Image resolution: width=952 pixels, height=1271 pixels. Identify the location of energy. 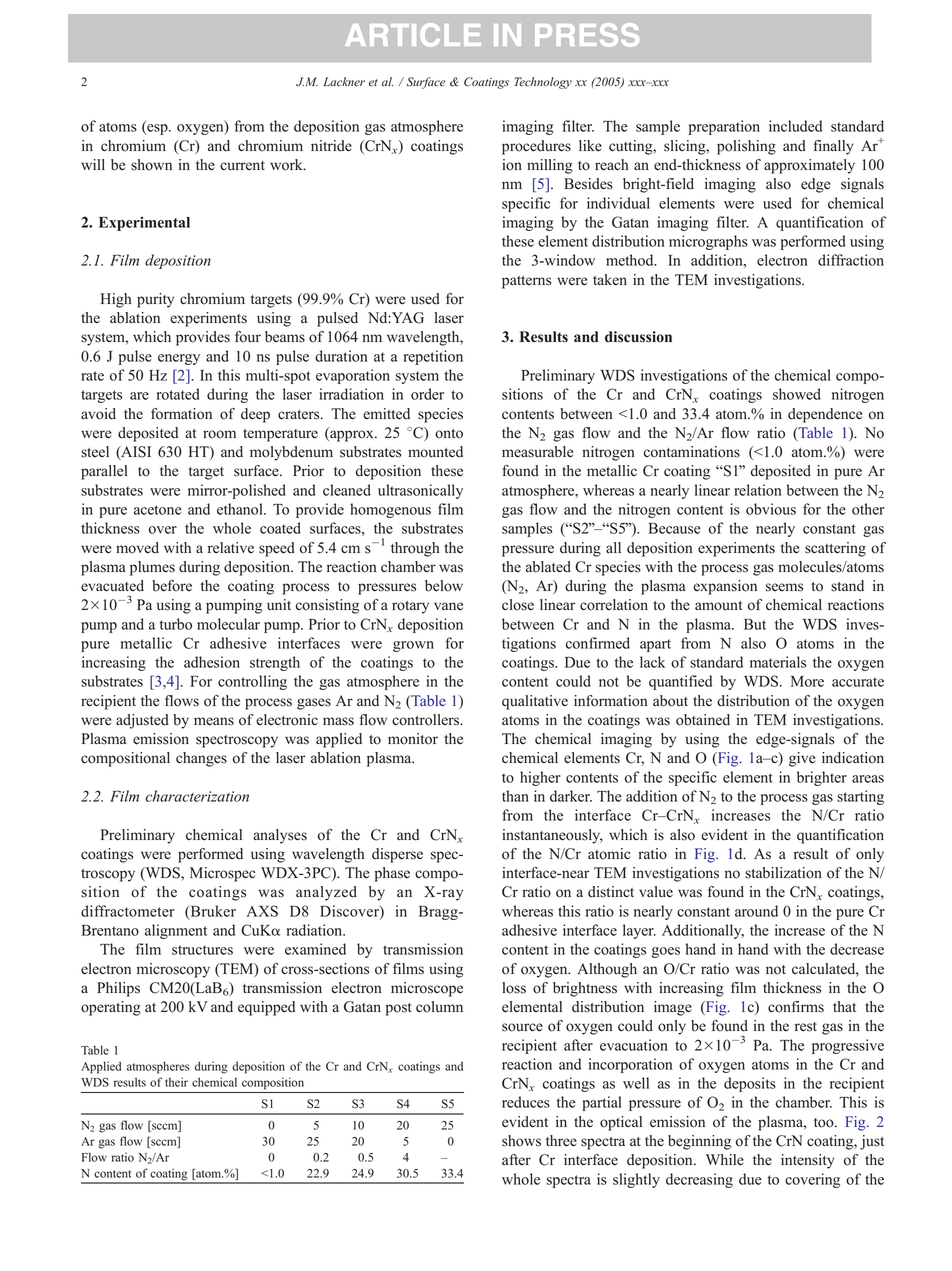
(179, 359).
